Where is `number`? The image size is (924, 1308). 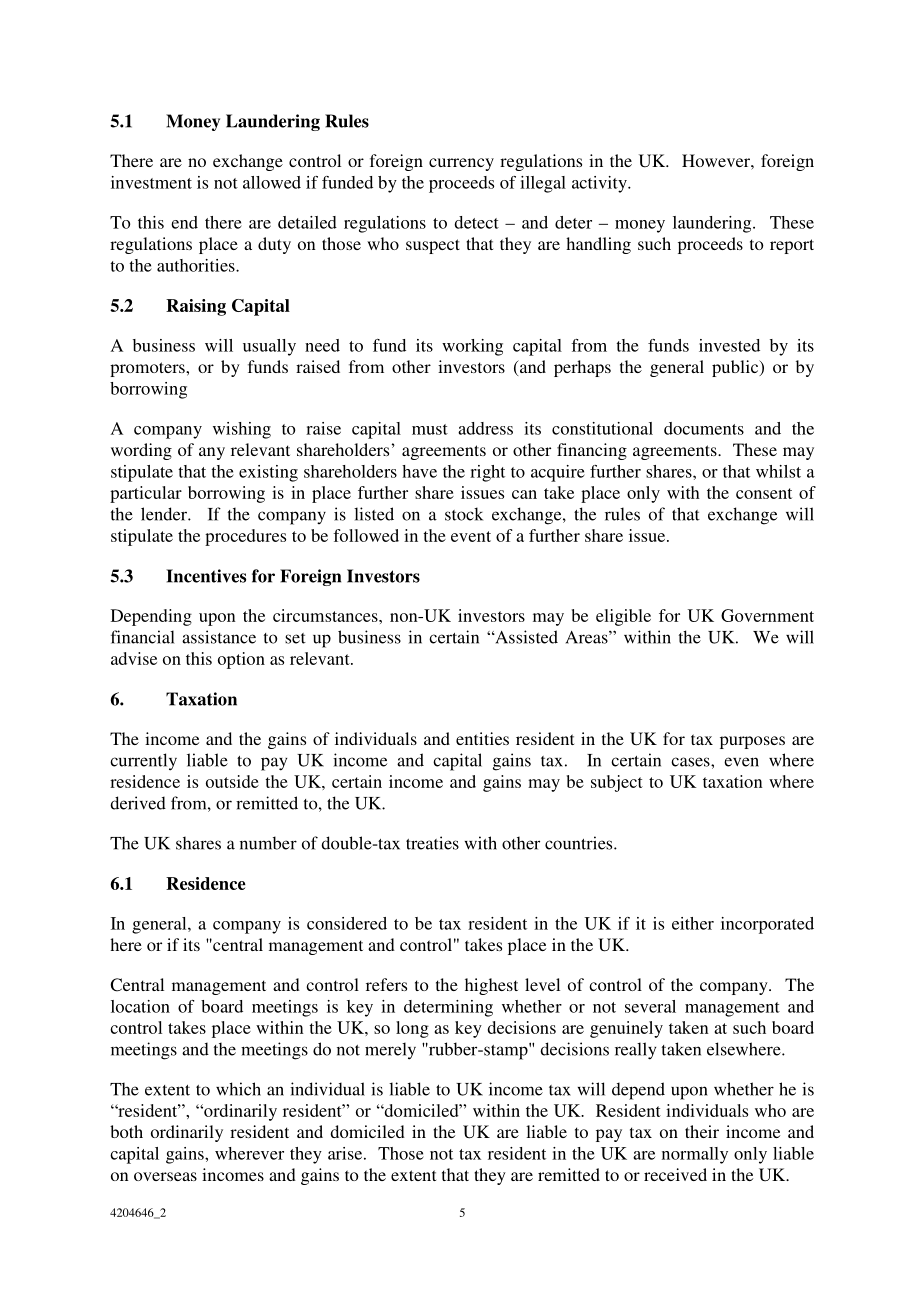
number is located at coordinates (268, 843).
